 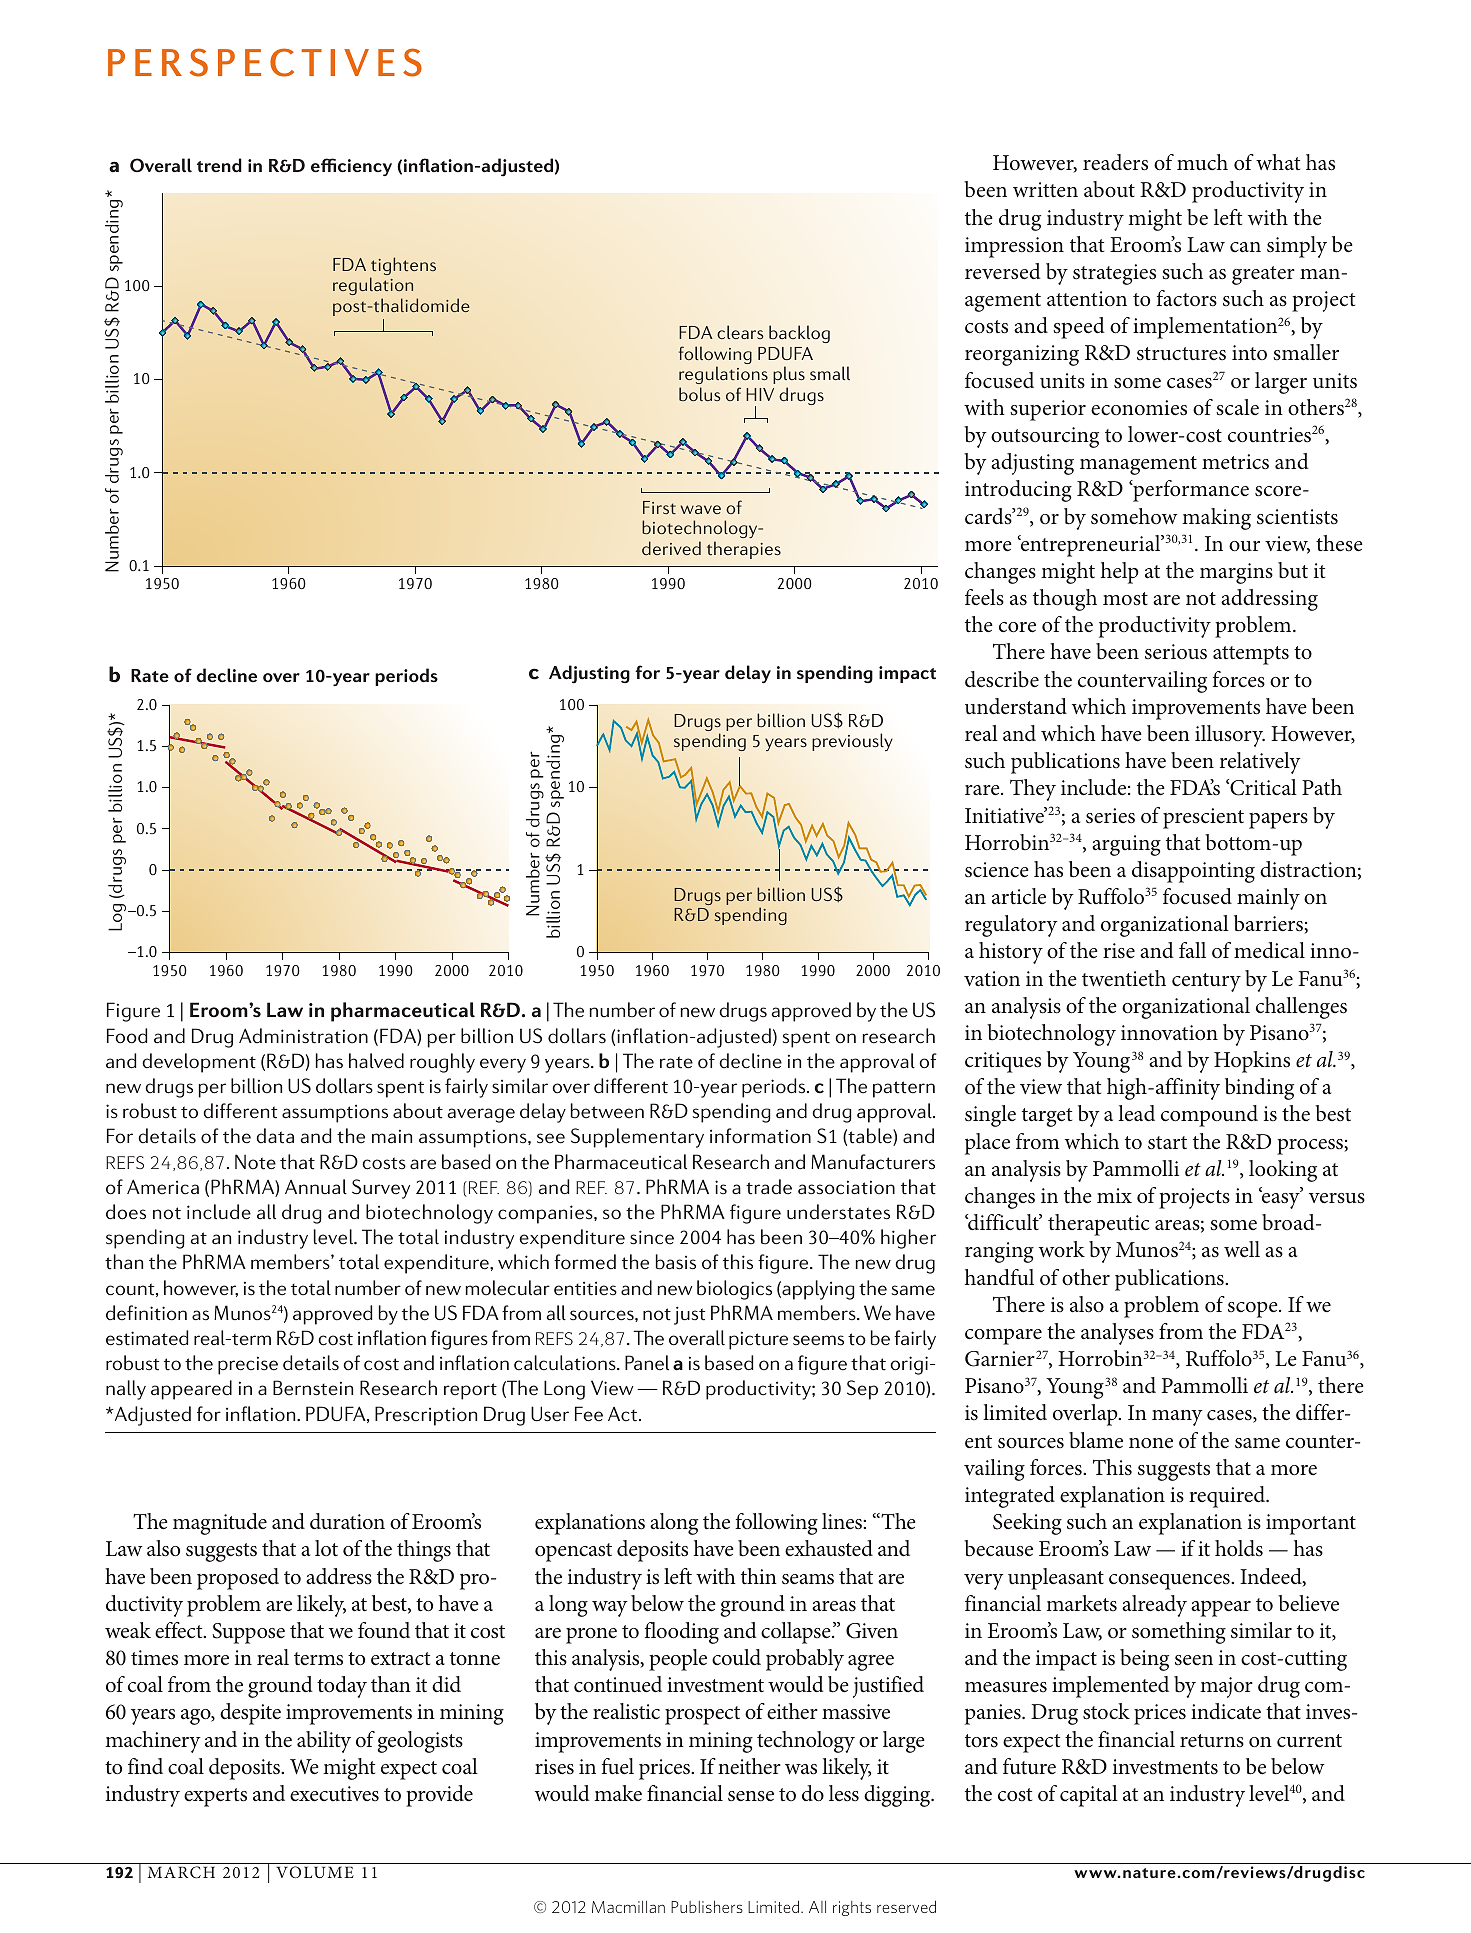 I want to click on century, so click(x=1206, y=982).
